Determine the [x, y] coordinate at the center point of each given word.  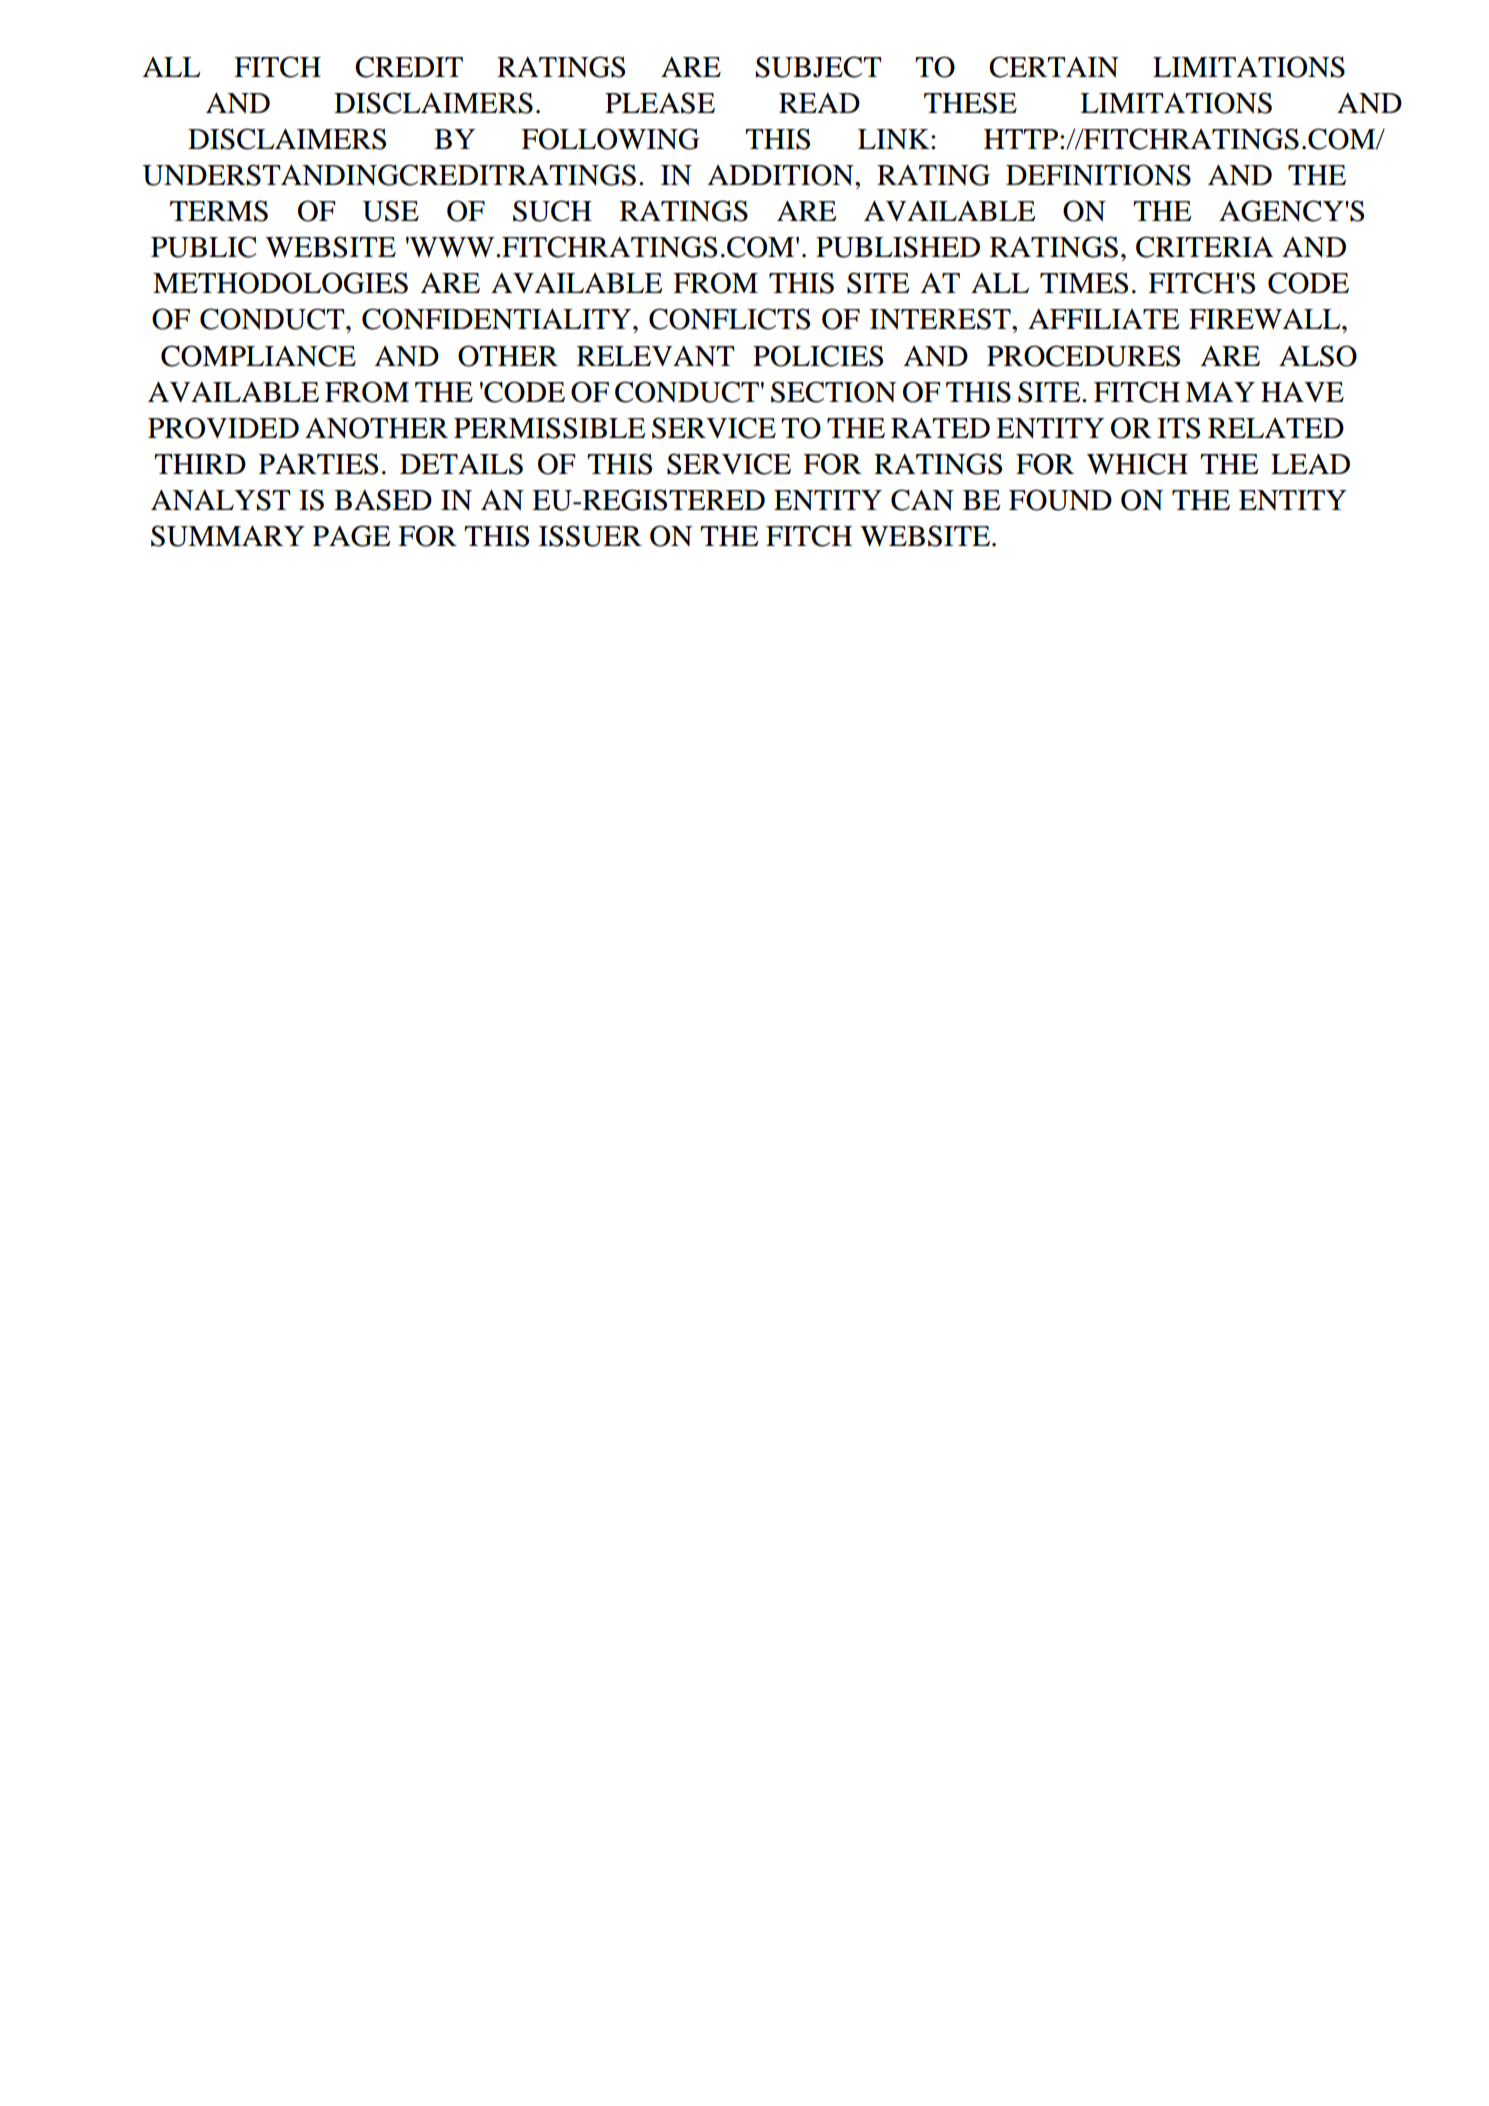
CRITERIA [1204, 247]
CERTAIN [1054, 67]
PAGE [352, 536]
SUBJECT [819, 67]
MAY [1220, 392]
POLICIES [818, 356]
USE [390, 211]
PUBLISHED [898, 247]
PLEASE [660, 103]
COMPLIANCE [258, 356]
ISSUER [590, 536]
